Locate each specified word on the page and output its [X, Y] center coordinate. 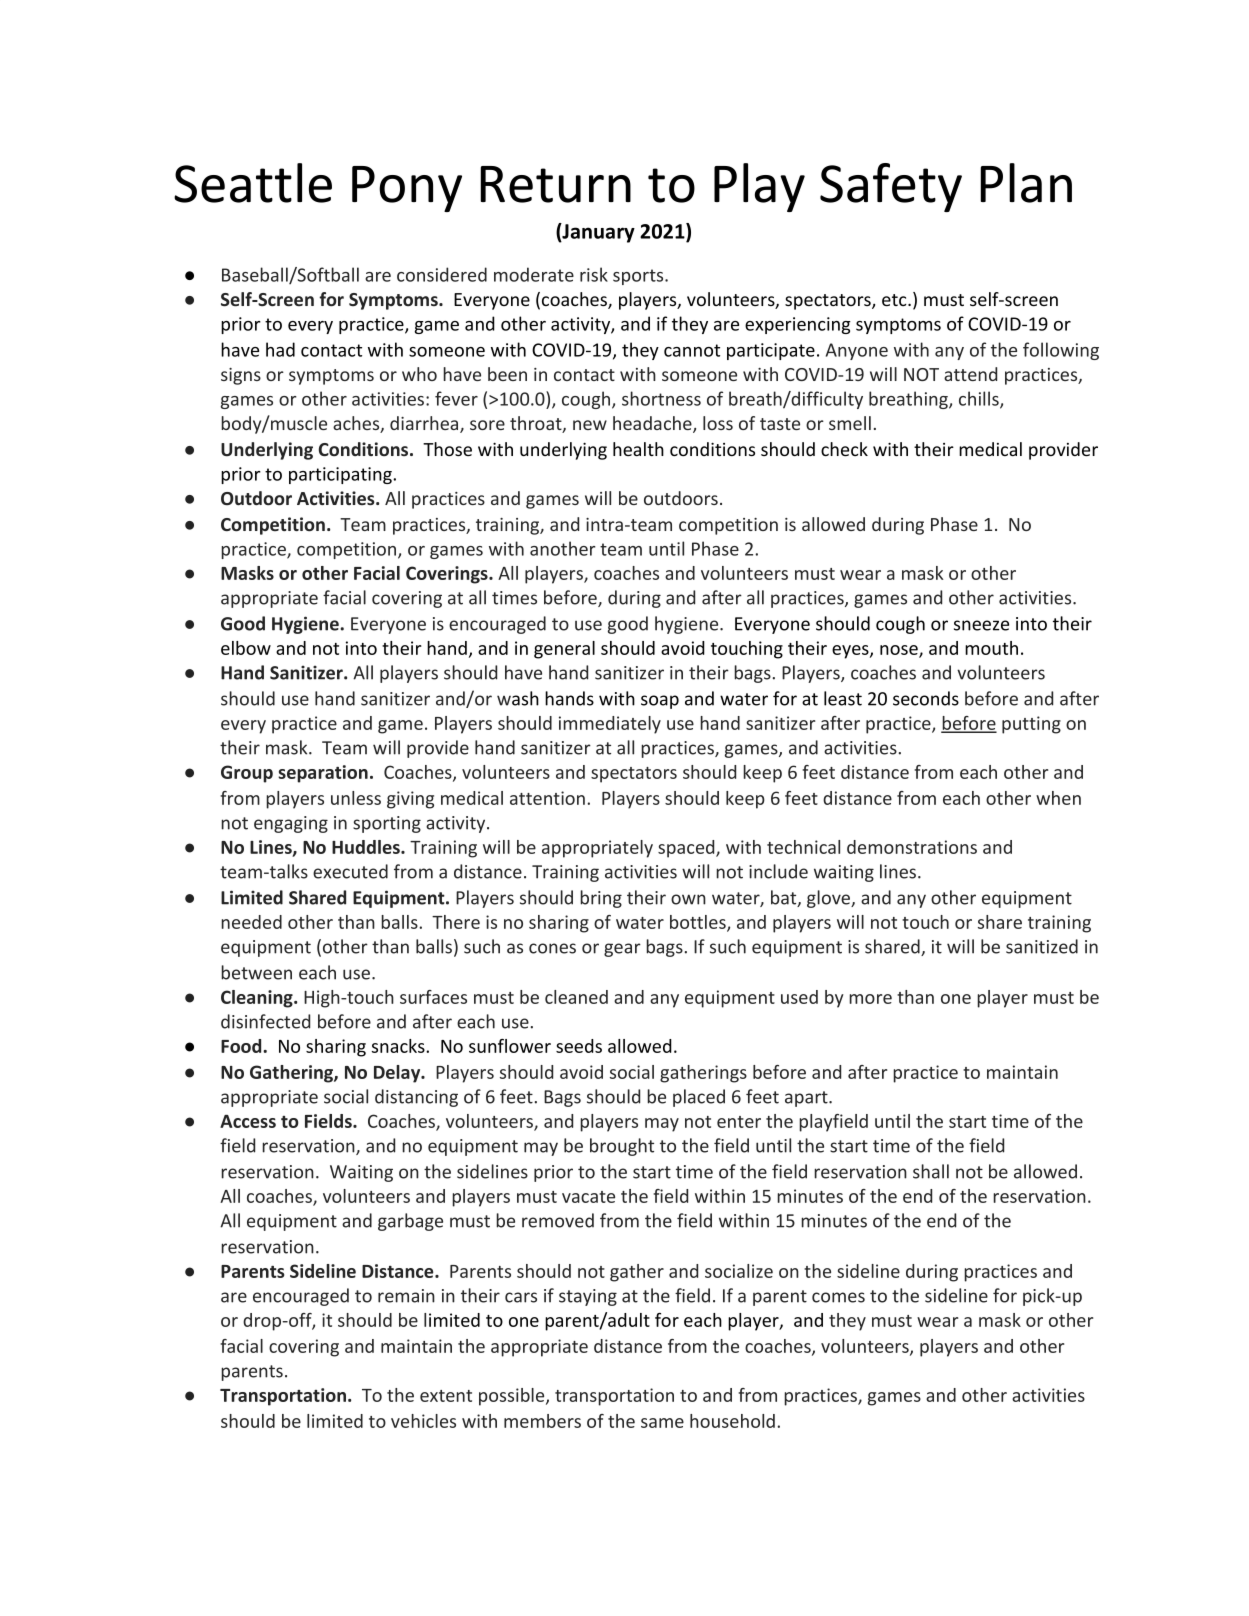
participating [341, 475]
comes [838, 1297]
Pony [407, 189]
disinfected [265, 1021]
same [662, 1423]
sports [639, 277]
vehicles [423, 1421]
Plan [1026, 183]
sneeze [981, 625]
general [564, 650]
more [870, 999]
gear [622, 950]
